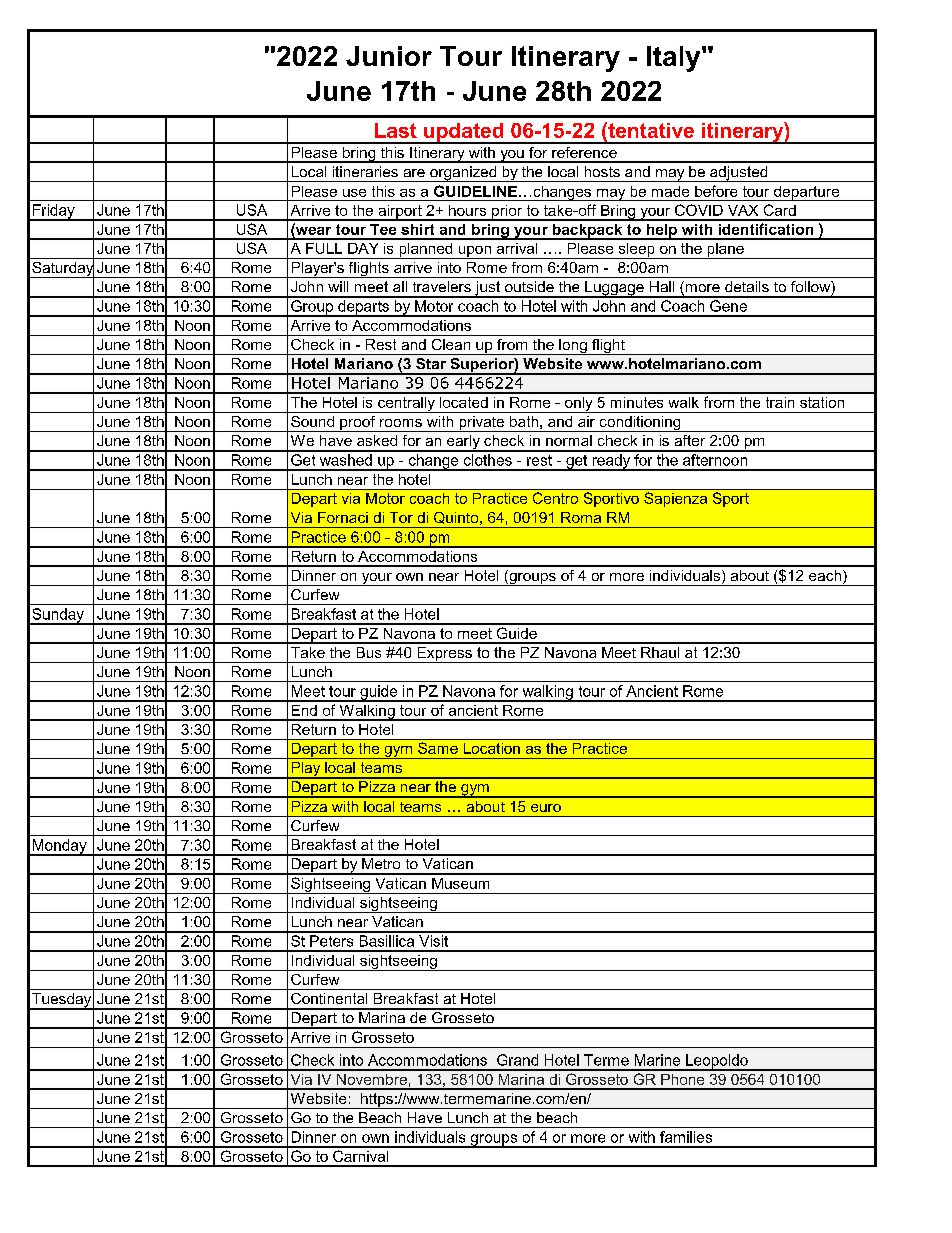  What do you see at coordinates (389, 56) in the document?
I see `Junior` at bounding box center [389, 56].
